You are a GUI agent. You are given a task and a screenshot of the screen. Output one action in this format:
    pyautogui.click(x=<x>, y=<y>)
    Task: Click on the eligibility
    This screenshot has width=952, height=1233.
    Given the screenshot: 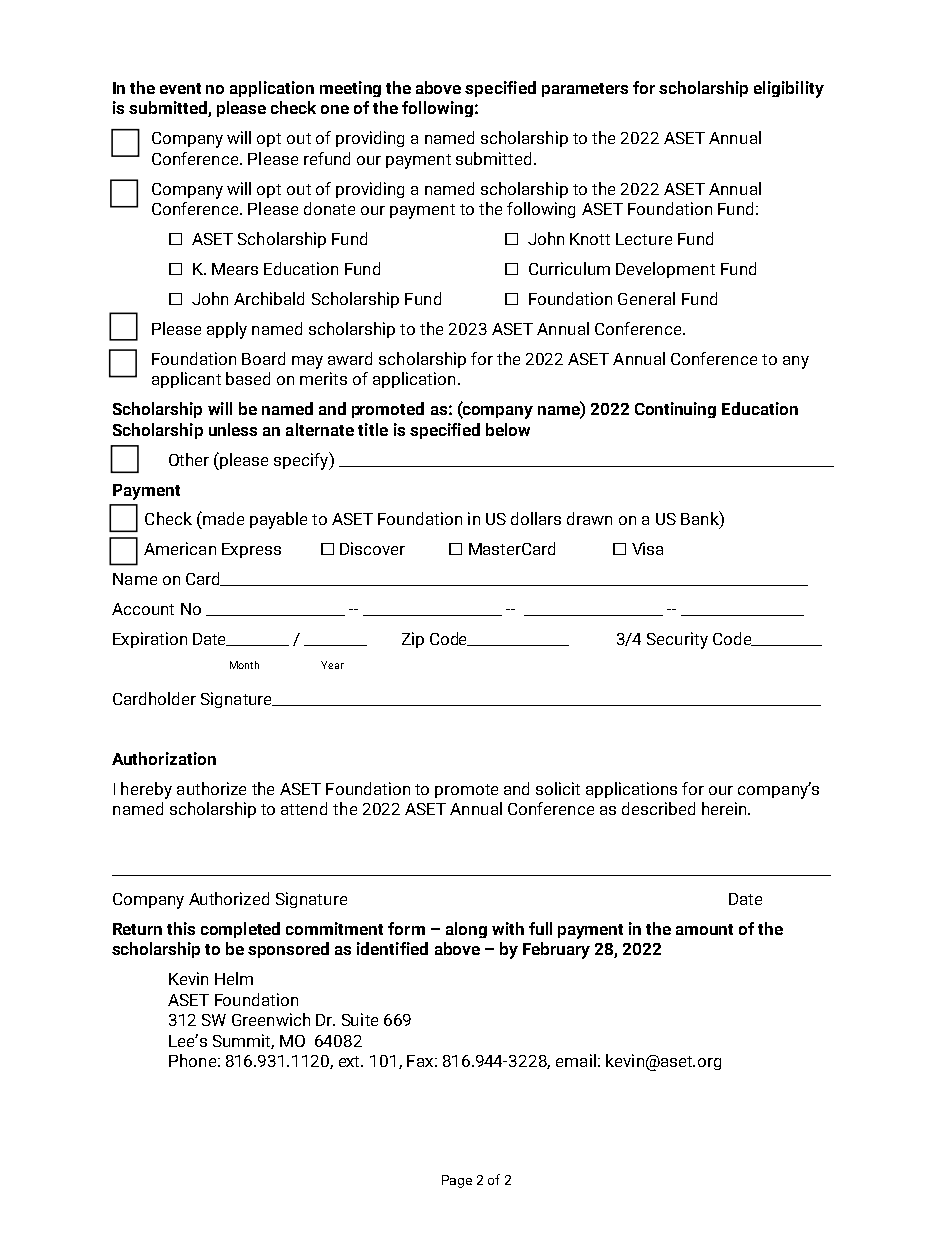 What is the action you would take?
    pyautogui.click(x=789, y=89)
